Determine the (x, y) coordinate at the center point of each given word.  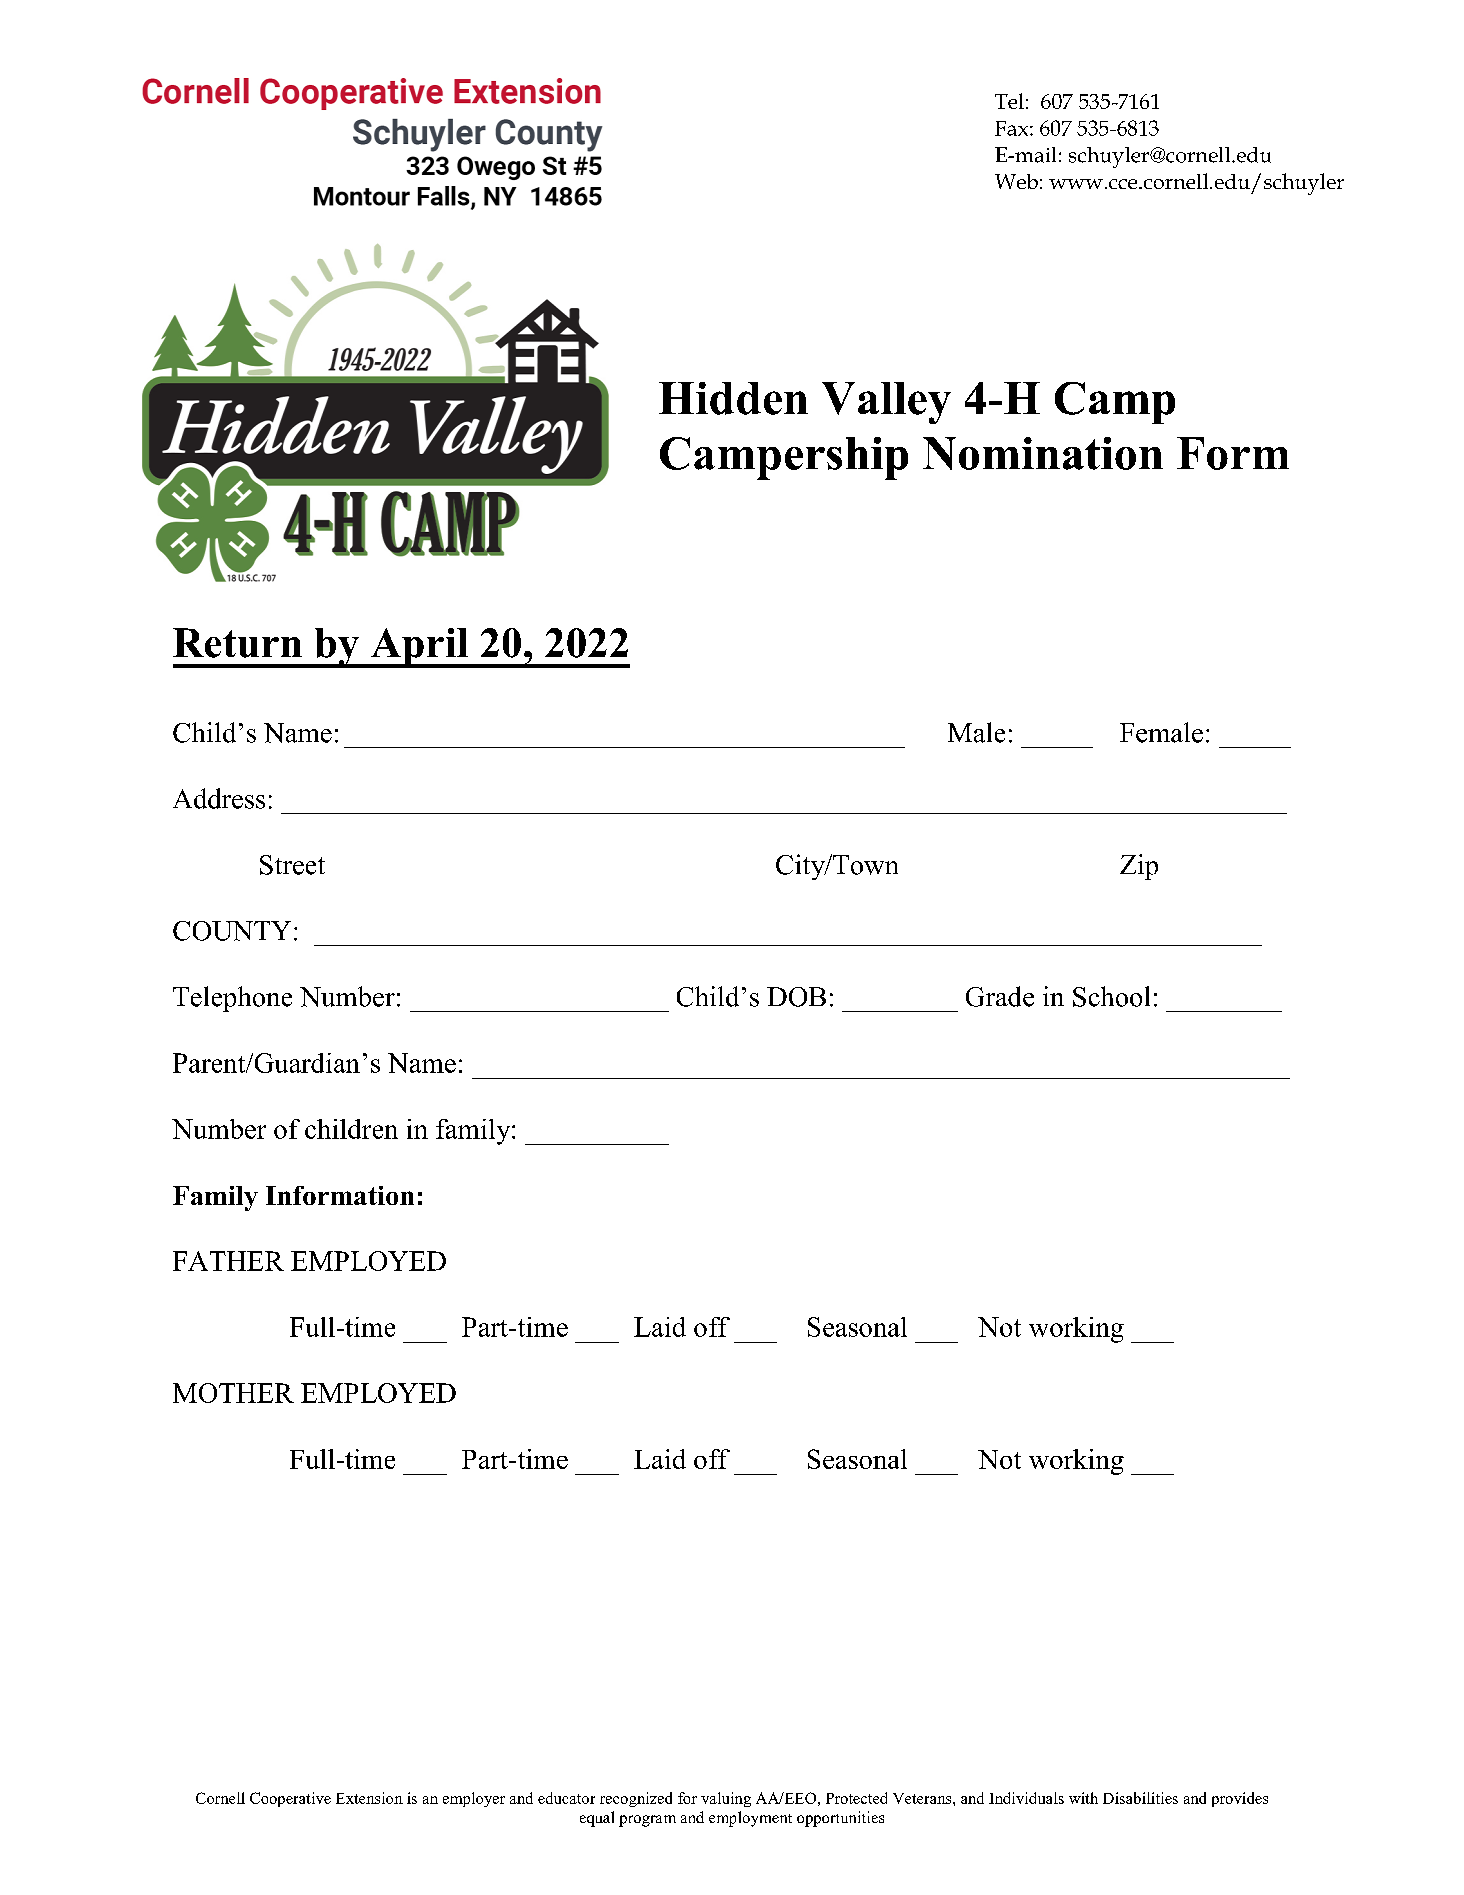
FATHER (228, 1261)
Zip (1139, 867)
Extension (369, 1798)
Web (1016, 181)
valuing (726, 1799)
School (1111, 996)
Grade (1000, 996)
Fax (1013, 128)
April (419, 648)
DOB (796, 997)
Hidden (733, 398)
